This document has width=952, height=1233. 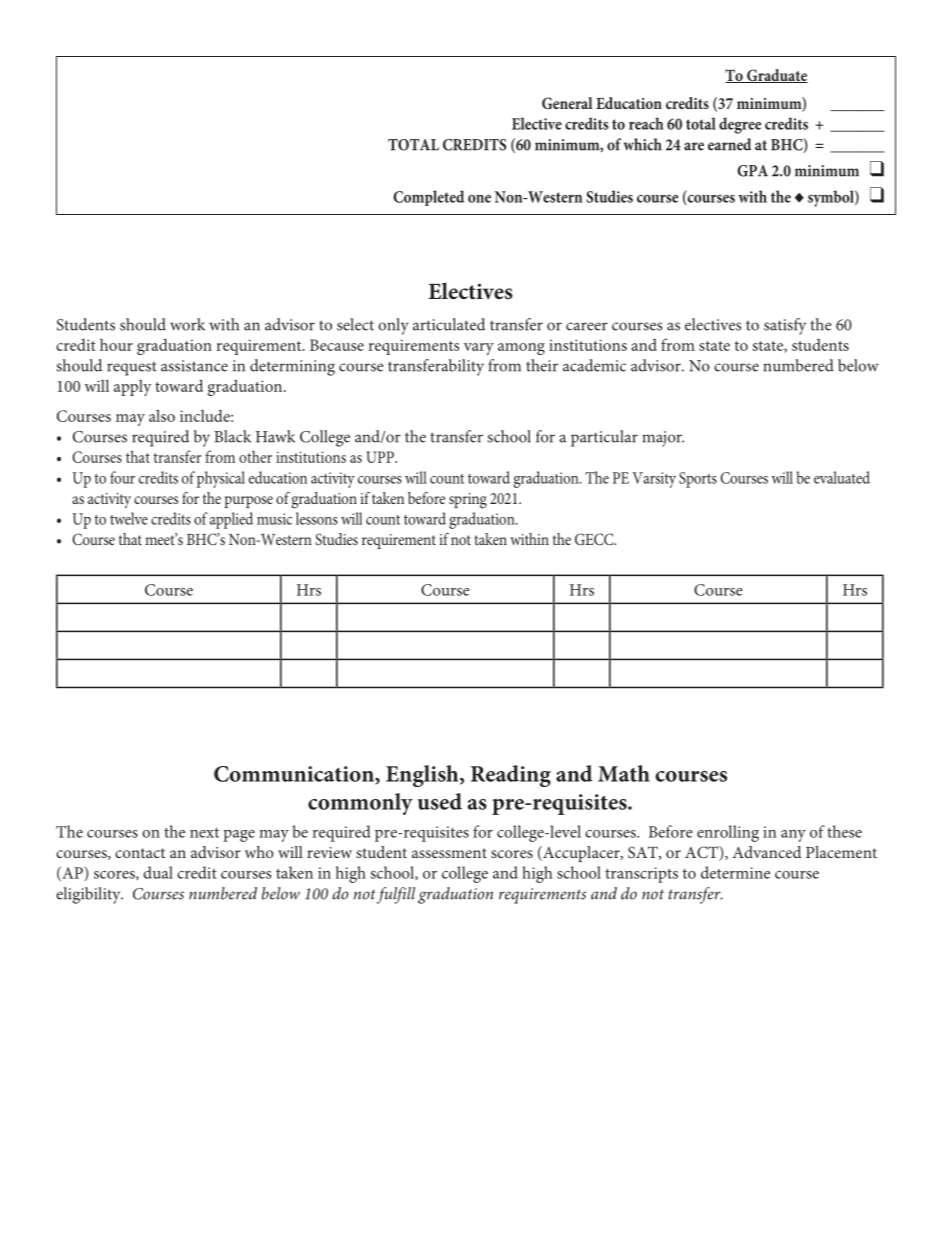 I want to click on degree, so click(x=740, y=125).
